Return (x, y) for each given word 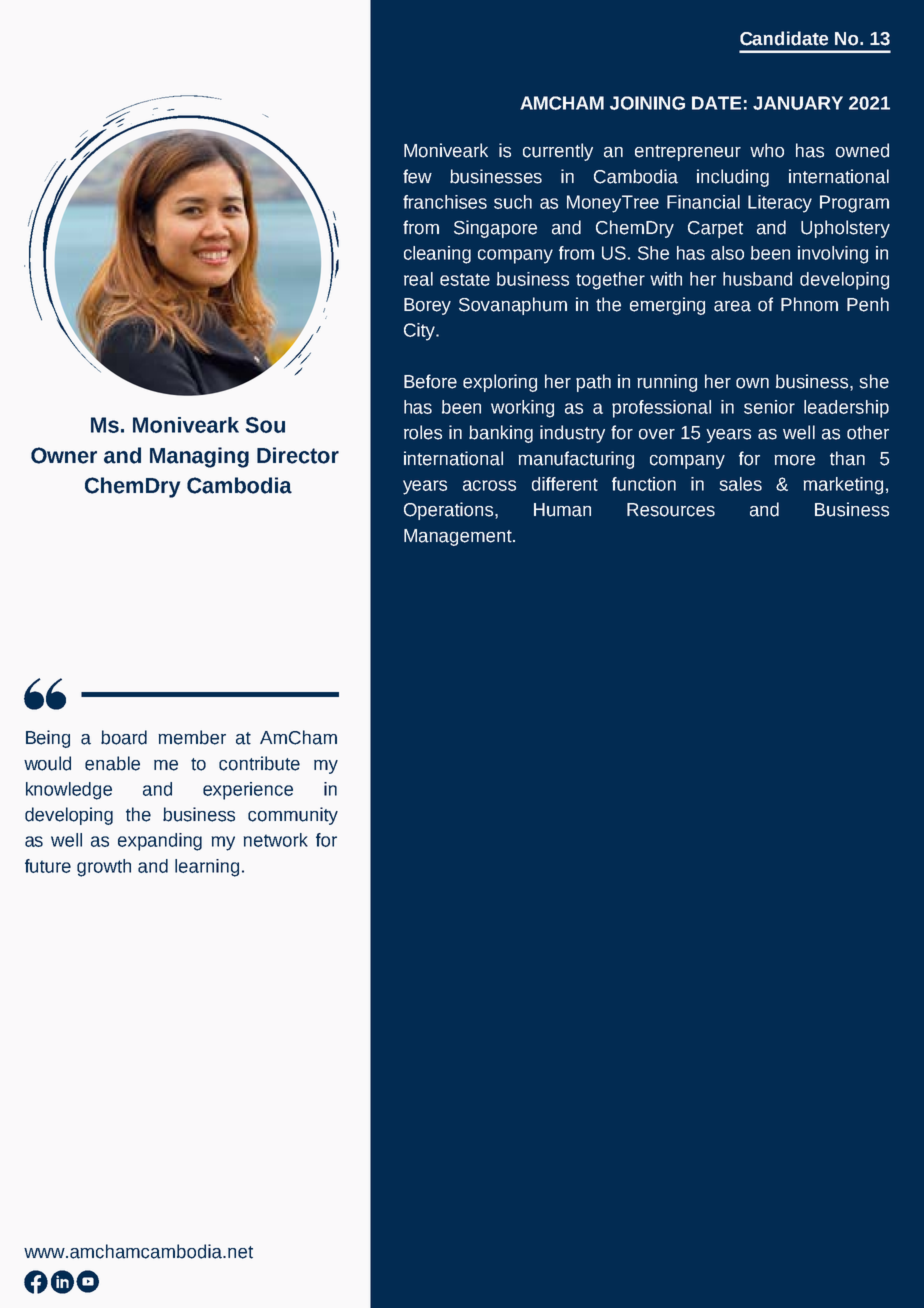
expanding (160, 842)
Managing (199, 457)
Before (430, 381)
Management (459, 537)
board (124, 737)
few (417, 176)
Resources (671, 510)
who (767, 150)
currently (558, 152)
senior (769, 407)
